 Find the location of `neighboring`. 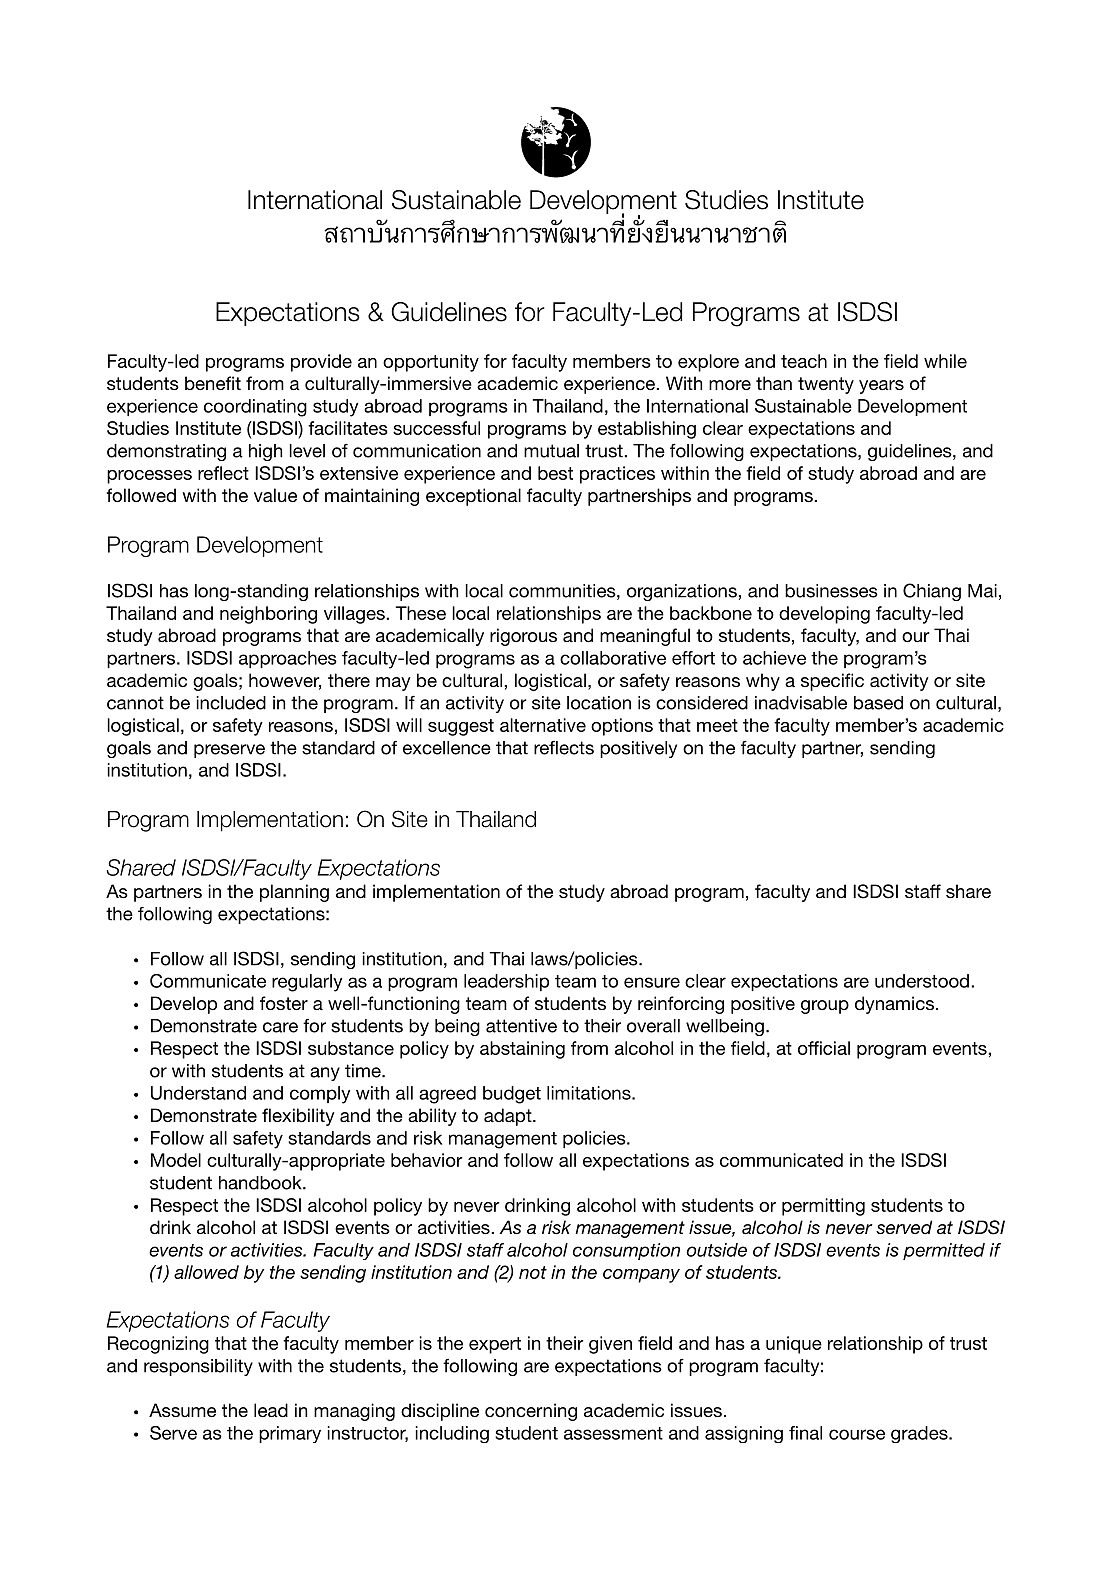

neighboring is located at coordinates (268, 615).
